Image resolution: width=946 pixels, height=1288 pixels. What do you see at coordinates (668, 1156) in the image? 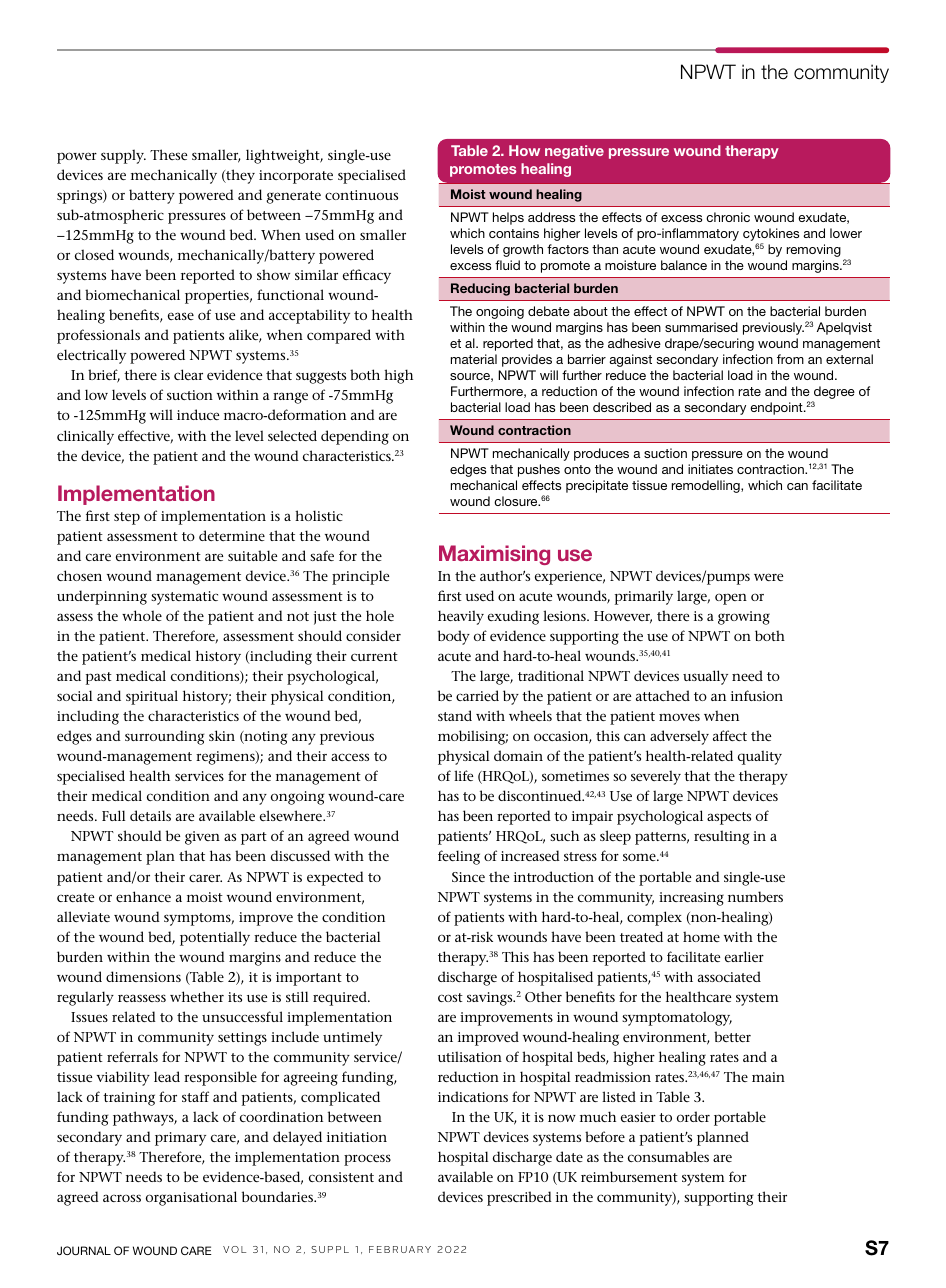
I see `consumables` at bounding box center [668, 1156].
